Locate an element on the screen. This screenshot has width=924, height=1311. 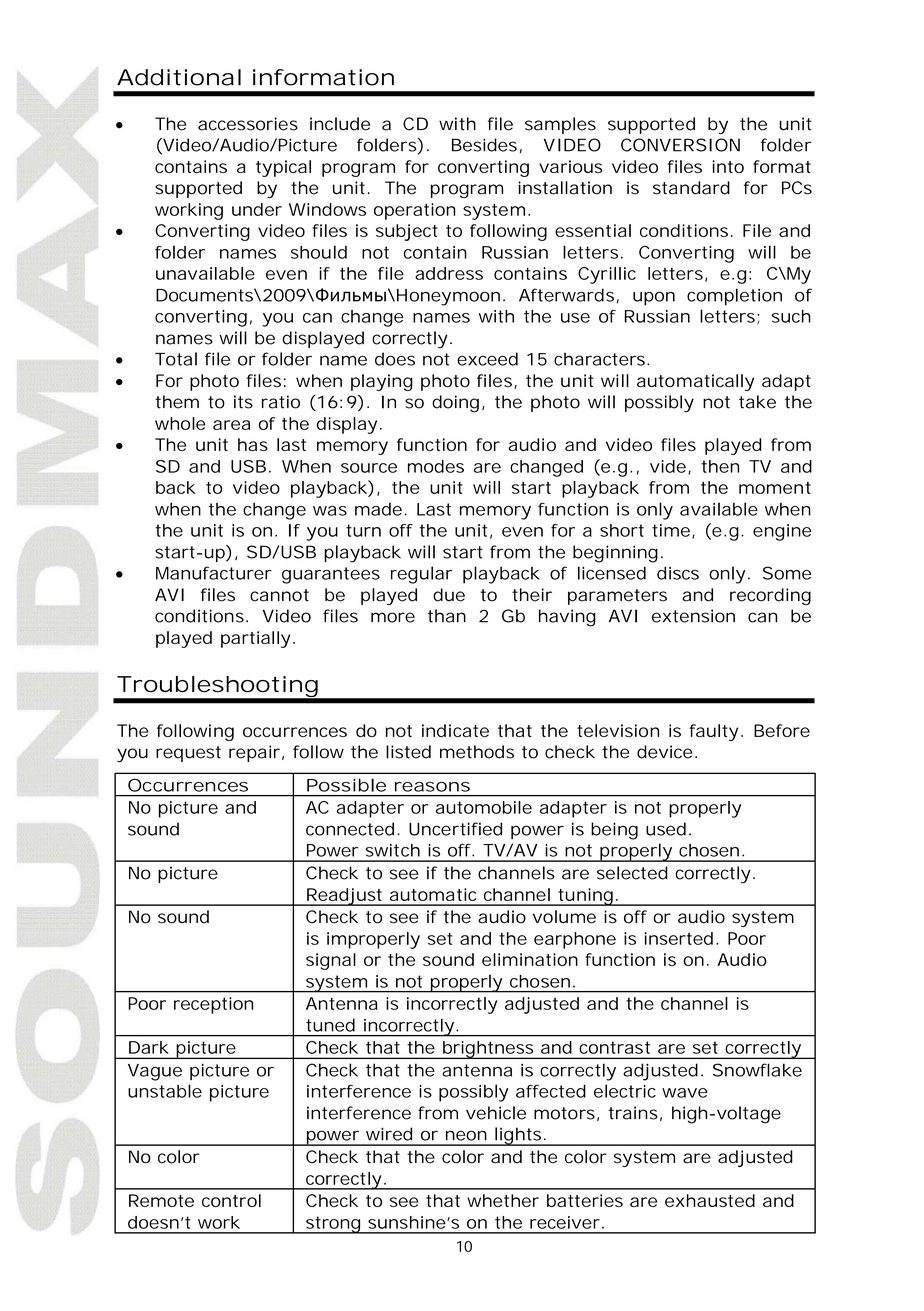
accessories is located at coordinates (248, 124).
